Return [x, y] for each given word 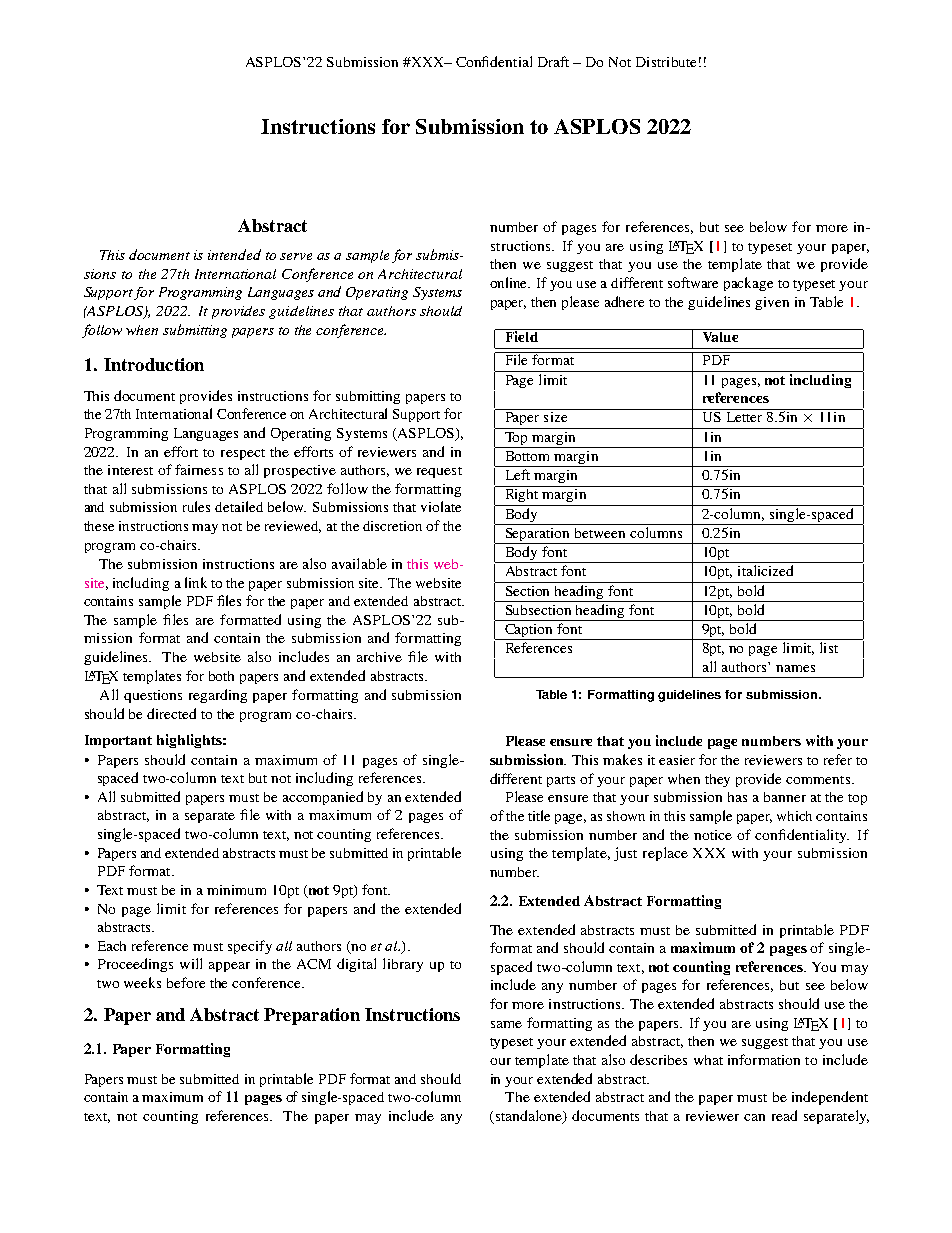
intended [234, 254]
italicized [765, 570]
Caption [529, 632]
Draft [553, 61]
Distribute [666, 62]
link [196, 582]
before [186, 982]
